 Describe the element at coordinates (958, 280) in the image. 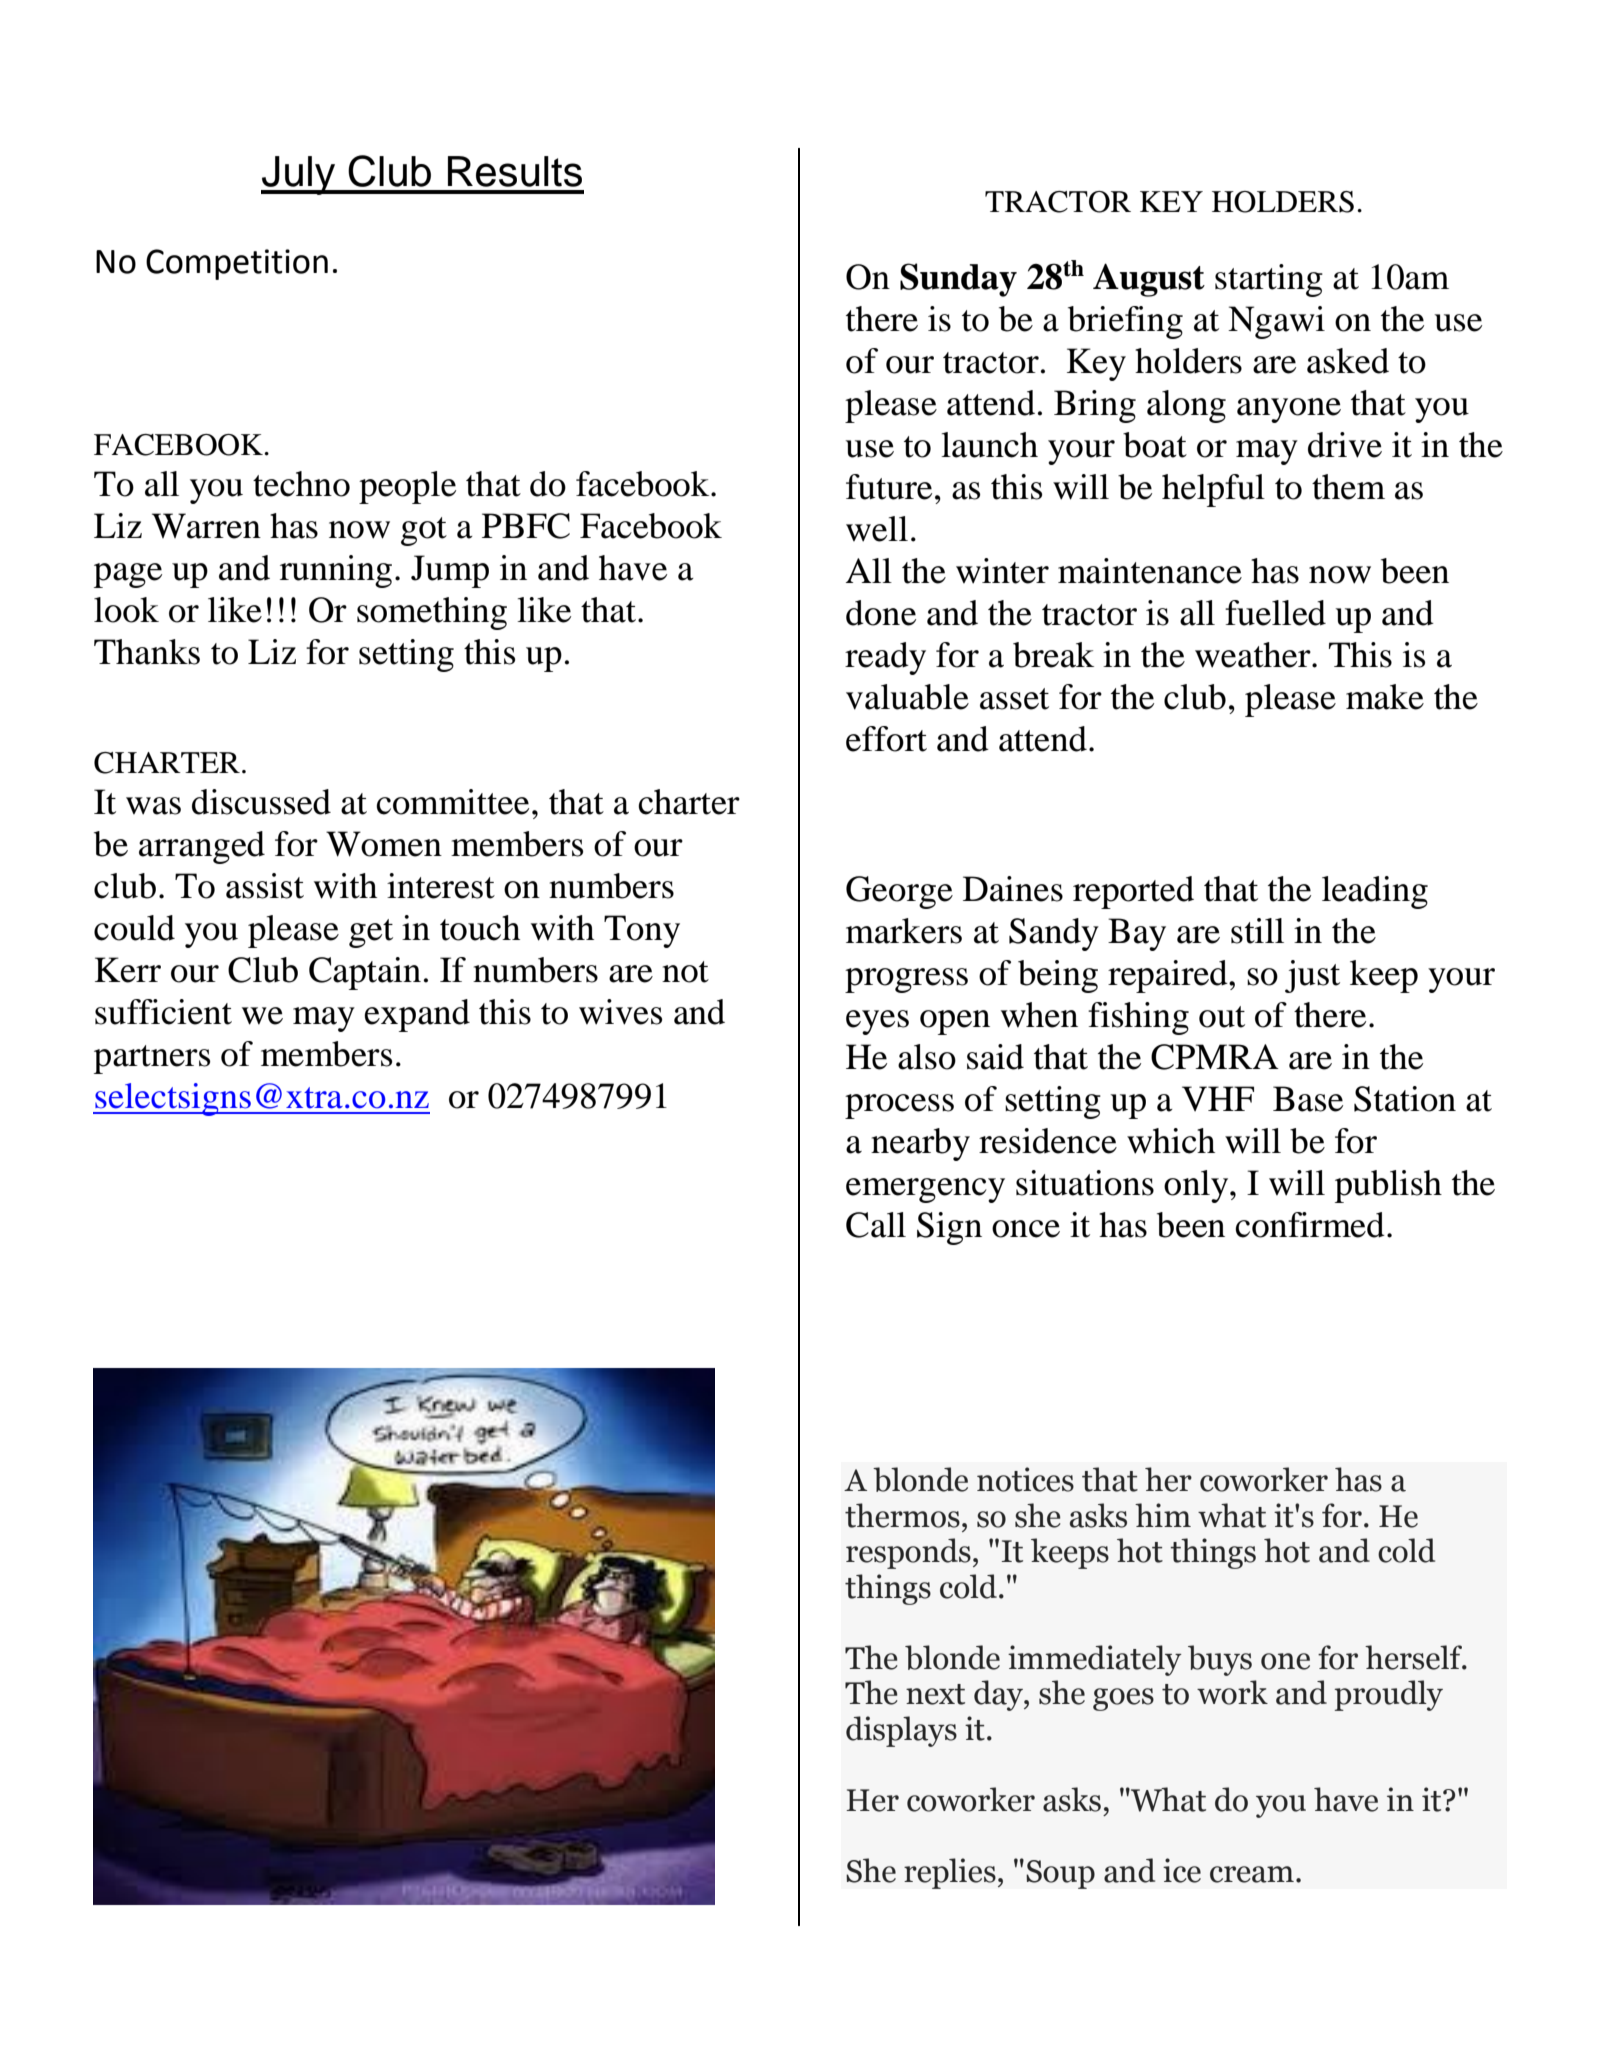

I see `Sunday` at that location.
